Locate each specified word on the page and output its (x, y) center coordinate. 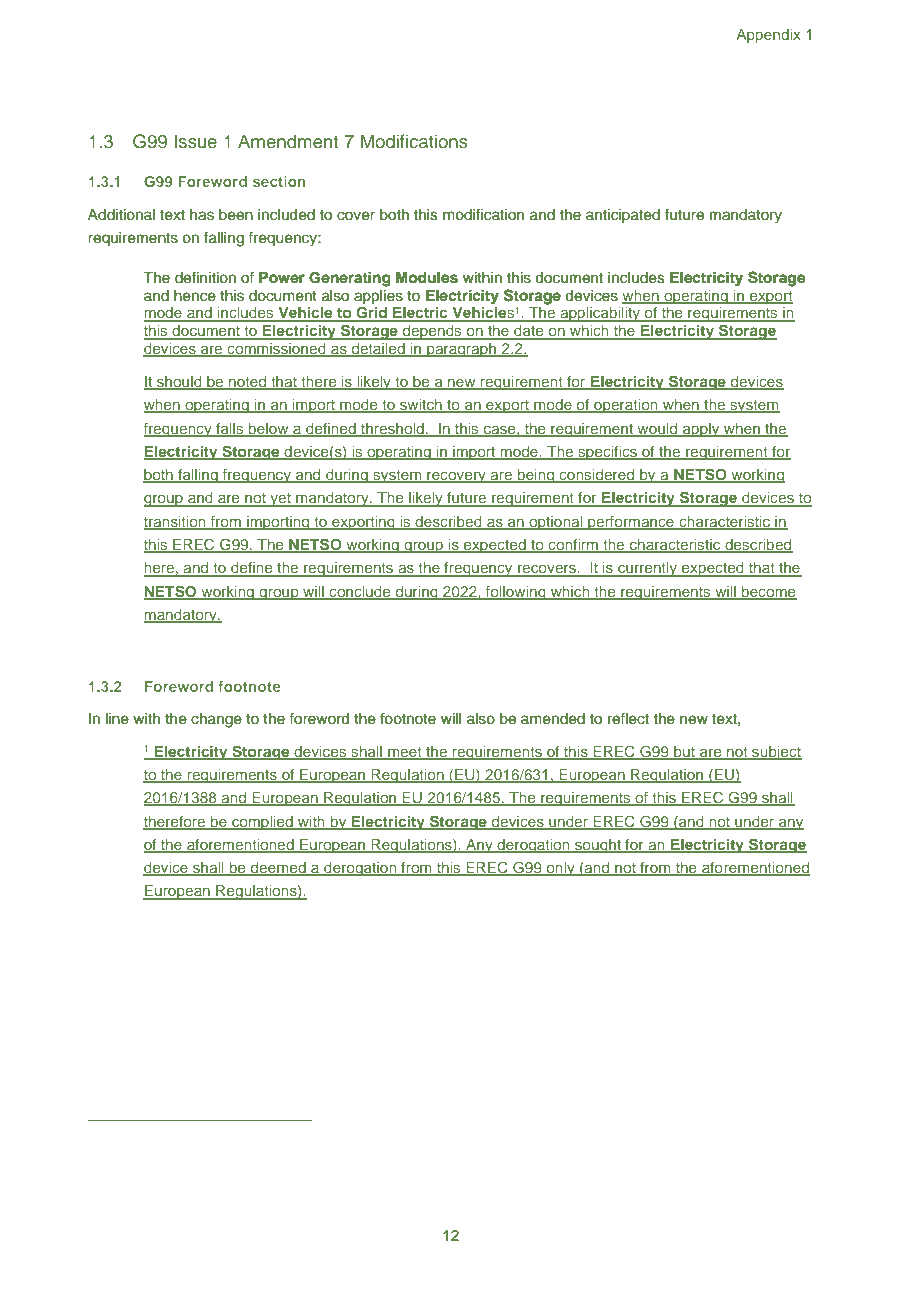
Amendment (288, 141)
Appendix (768, 36)
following (516, 593)
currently (647, 569)
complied (262, 823)
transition (176, 522)
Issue (195, 141)
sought (598, 846)
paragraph (461, 350)
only (560, 869)
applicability (600, 314)
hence (195, 296)
